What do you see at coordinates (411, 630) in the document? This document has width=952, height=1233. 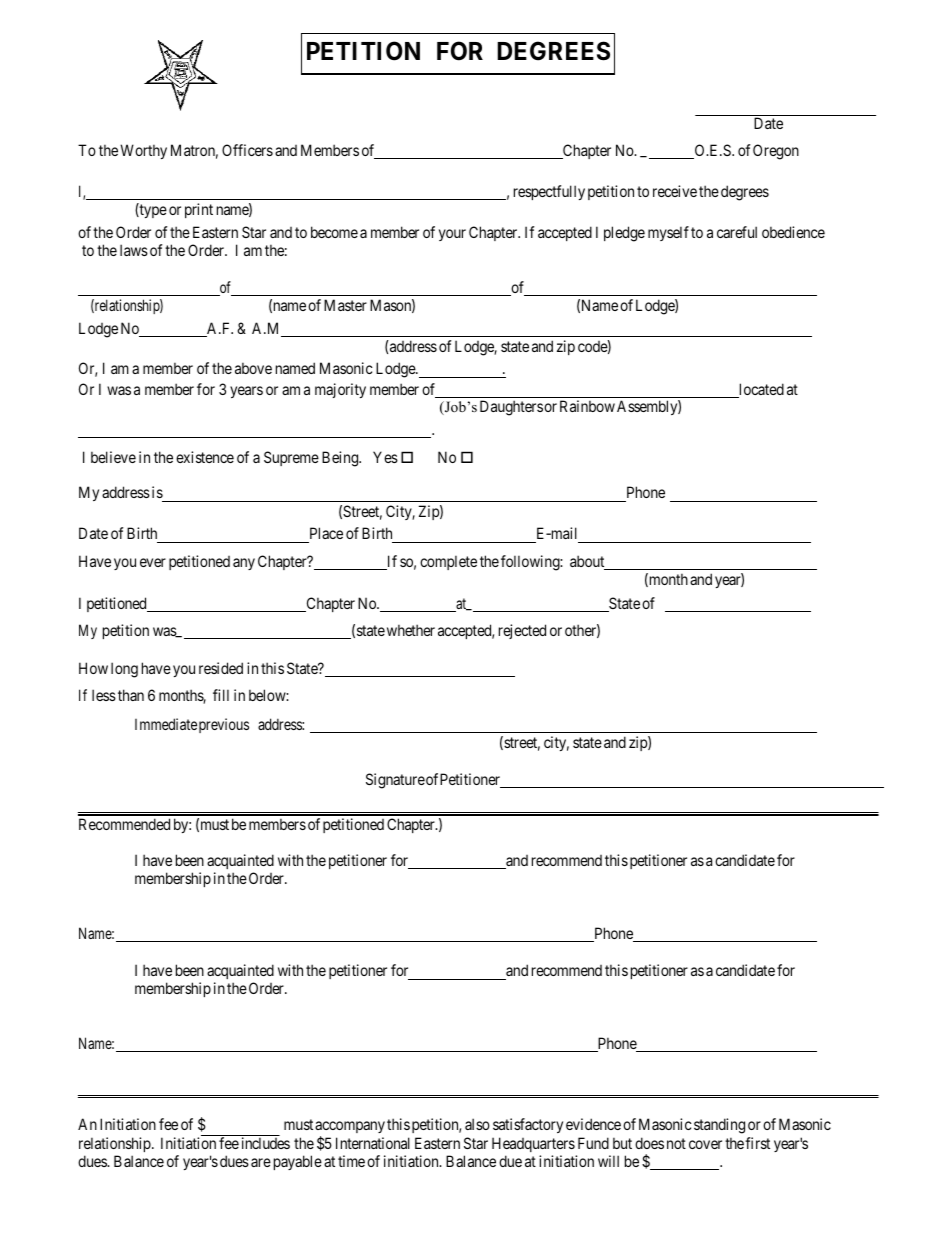 I see `whether` at bounding box center [411, 630].
